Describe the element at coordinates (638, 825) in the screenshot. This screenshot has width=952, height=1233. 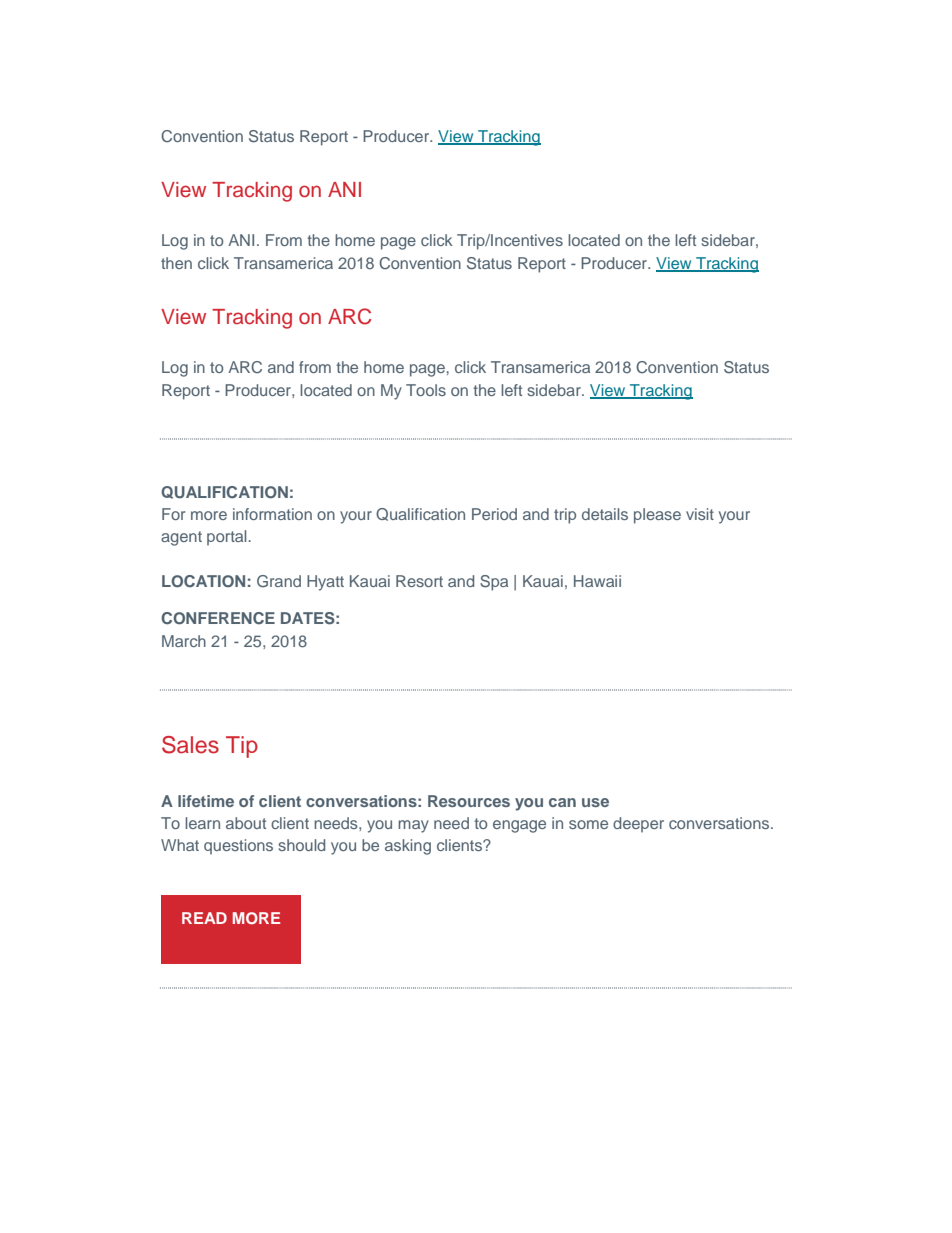
I see `deeper` at that location.
